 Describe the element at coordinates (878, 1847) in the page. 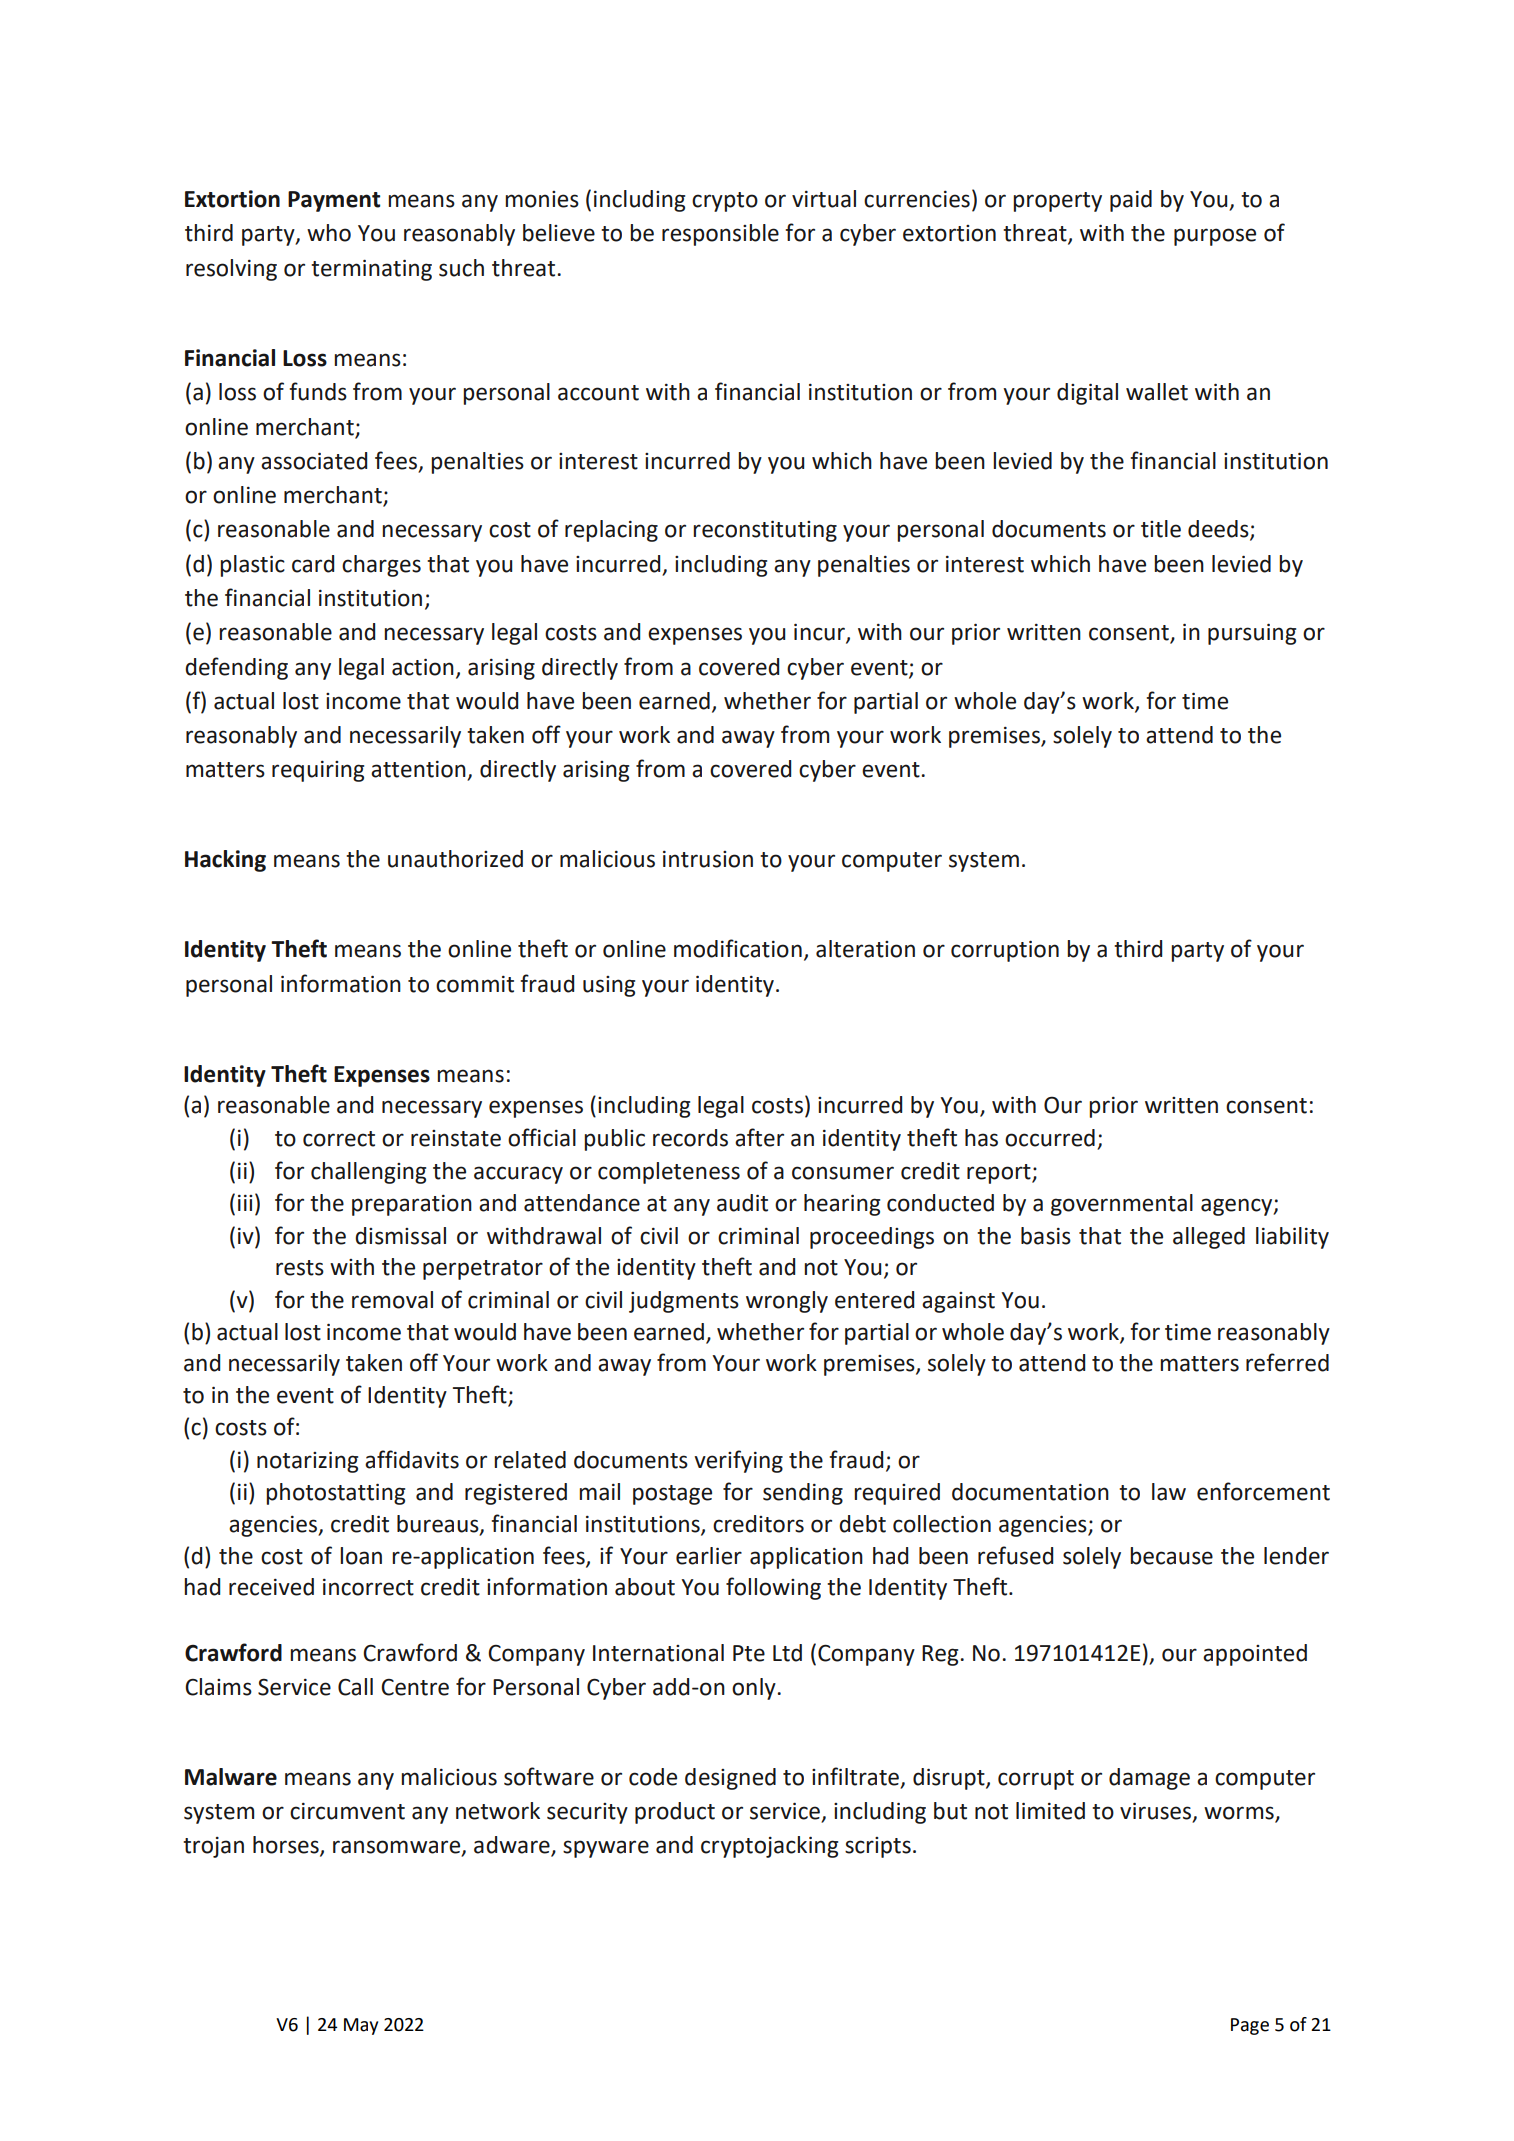

I see `scripts` at that location.
